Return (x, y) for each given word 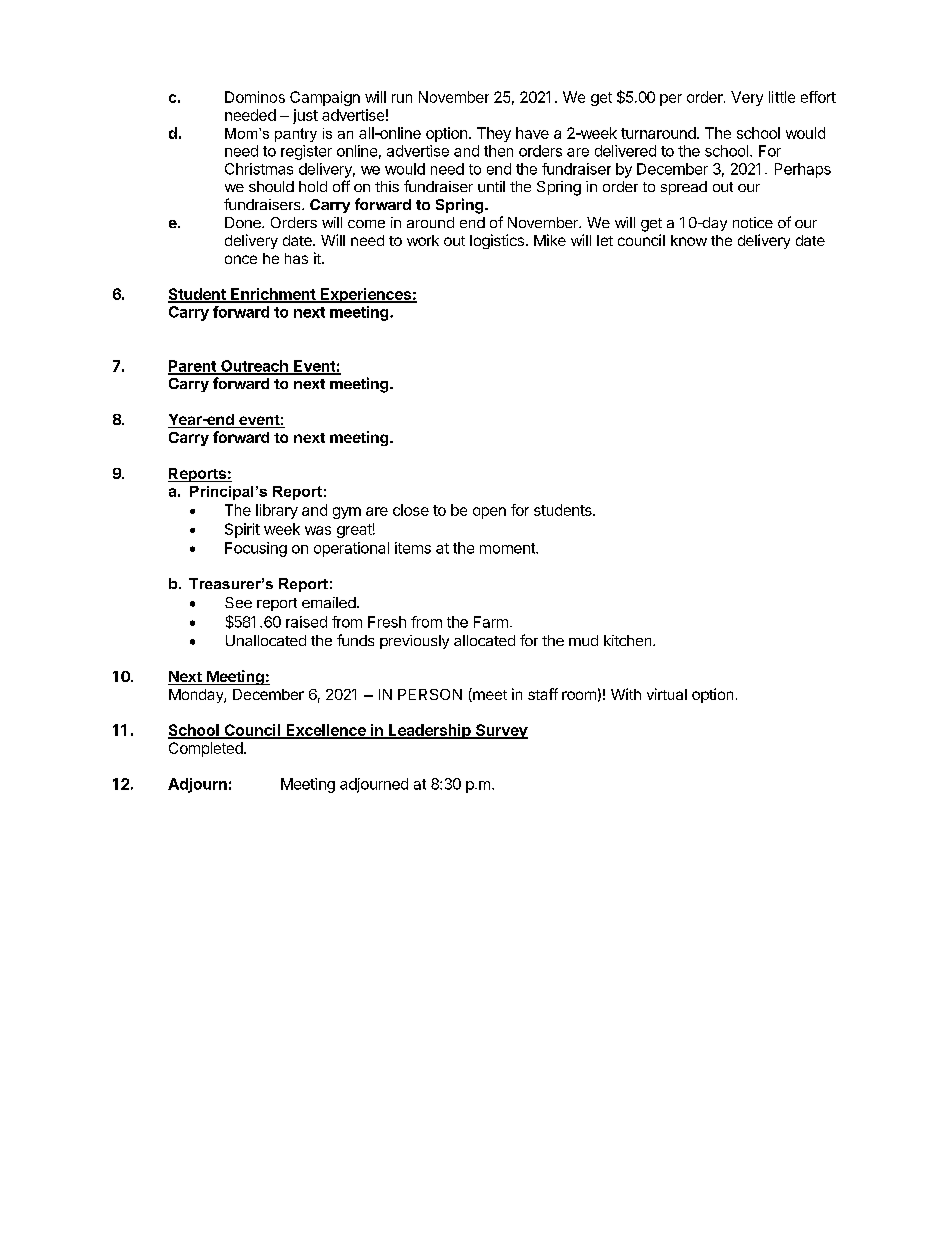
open (489, 513)
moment (508, 548)
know (689, 240)
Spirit (242, 530)
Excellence (326, 731)
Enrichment (273, 295)
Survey (501, 731)
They (494, 134)
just (305, 116)
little (782, 97)
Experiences (366, 295)
